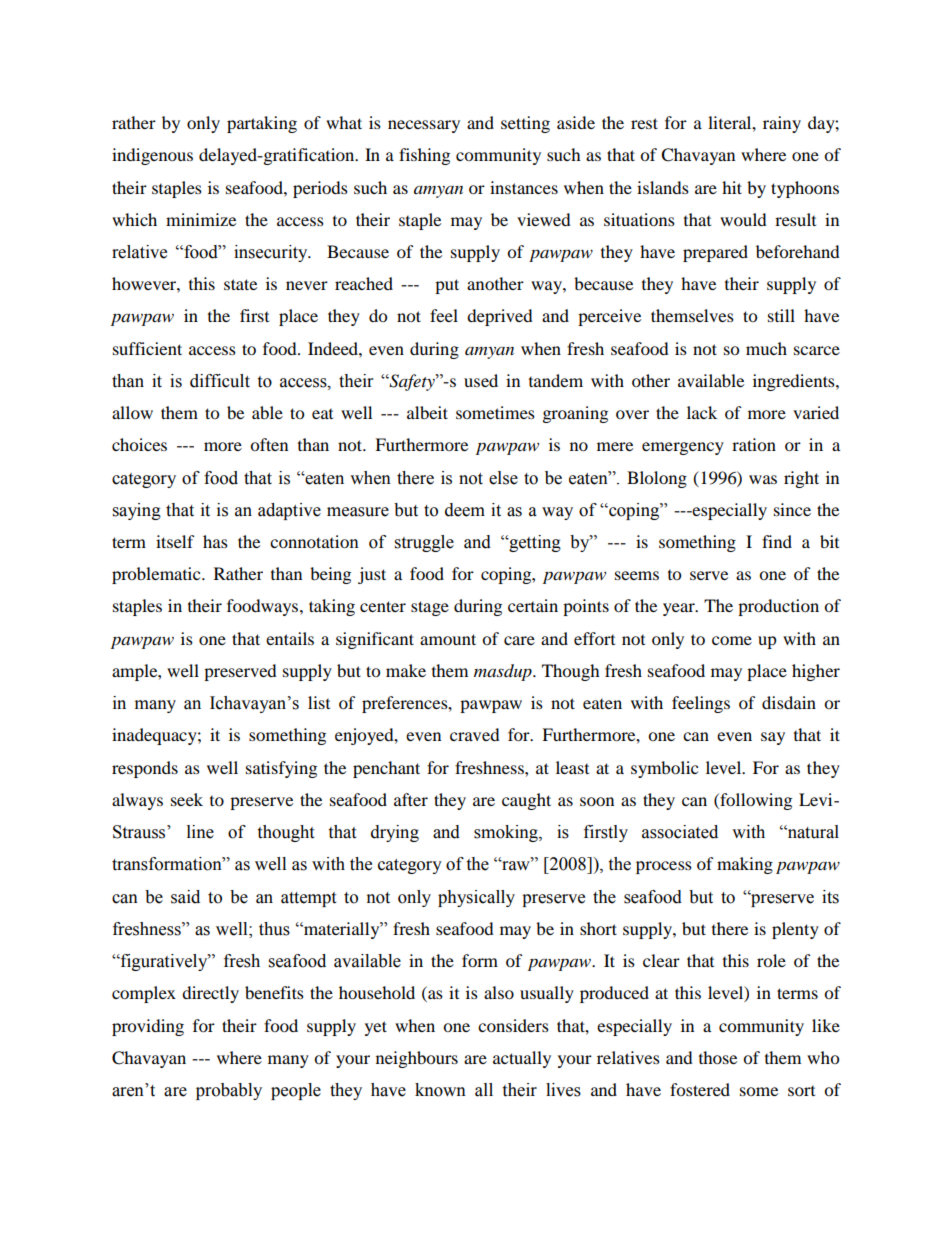  I want to click on following, so click(755, 801).
